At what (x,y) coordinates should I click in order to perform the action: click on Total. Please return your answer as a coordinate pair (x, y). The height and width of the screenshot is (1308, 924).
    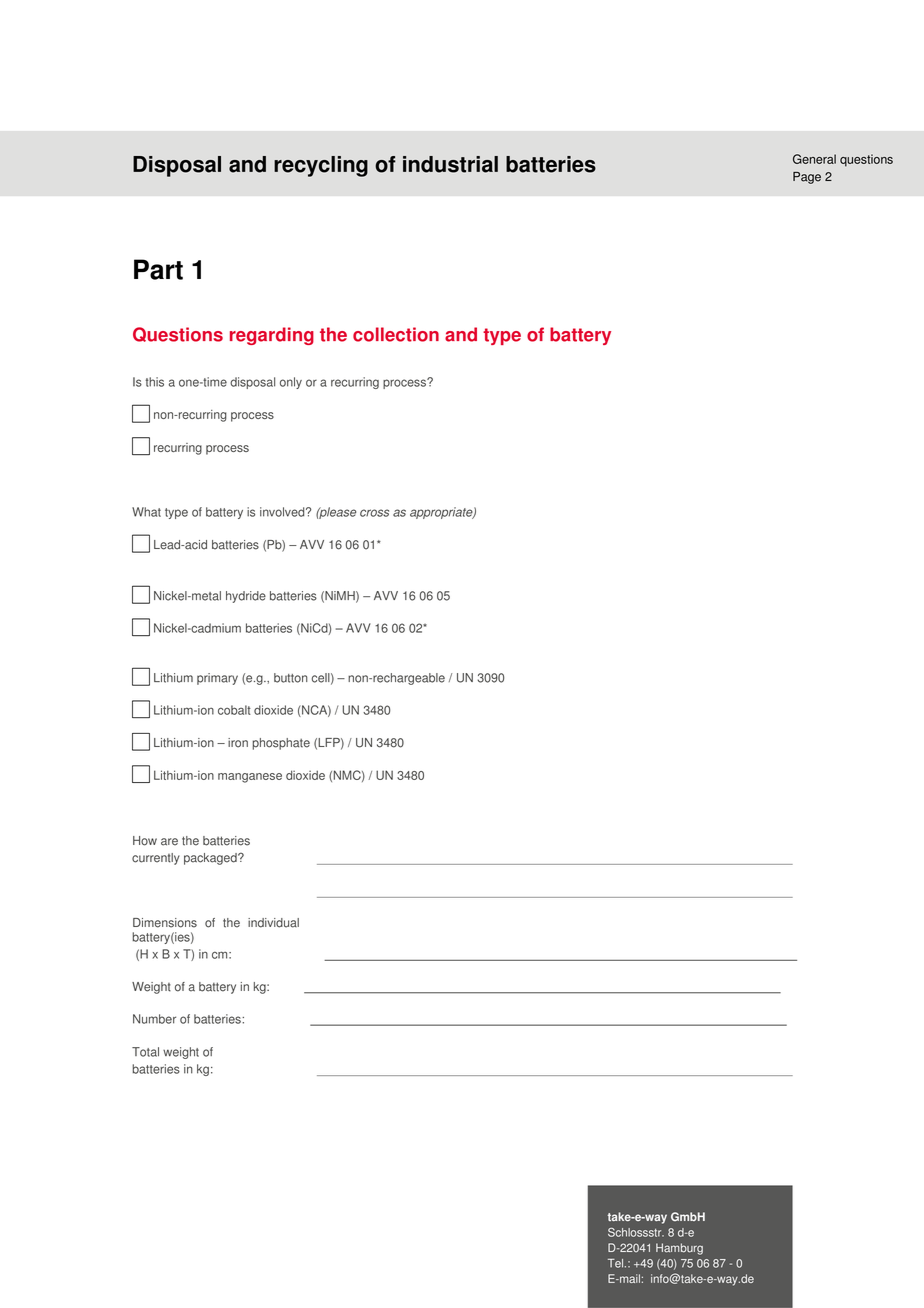
    Looking at the image, I should click on (145, 1052).
